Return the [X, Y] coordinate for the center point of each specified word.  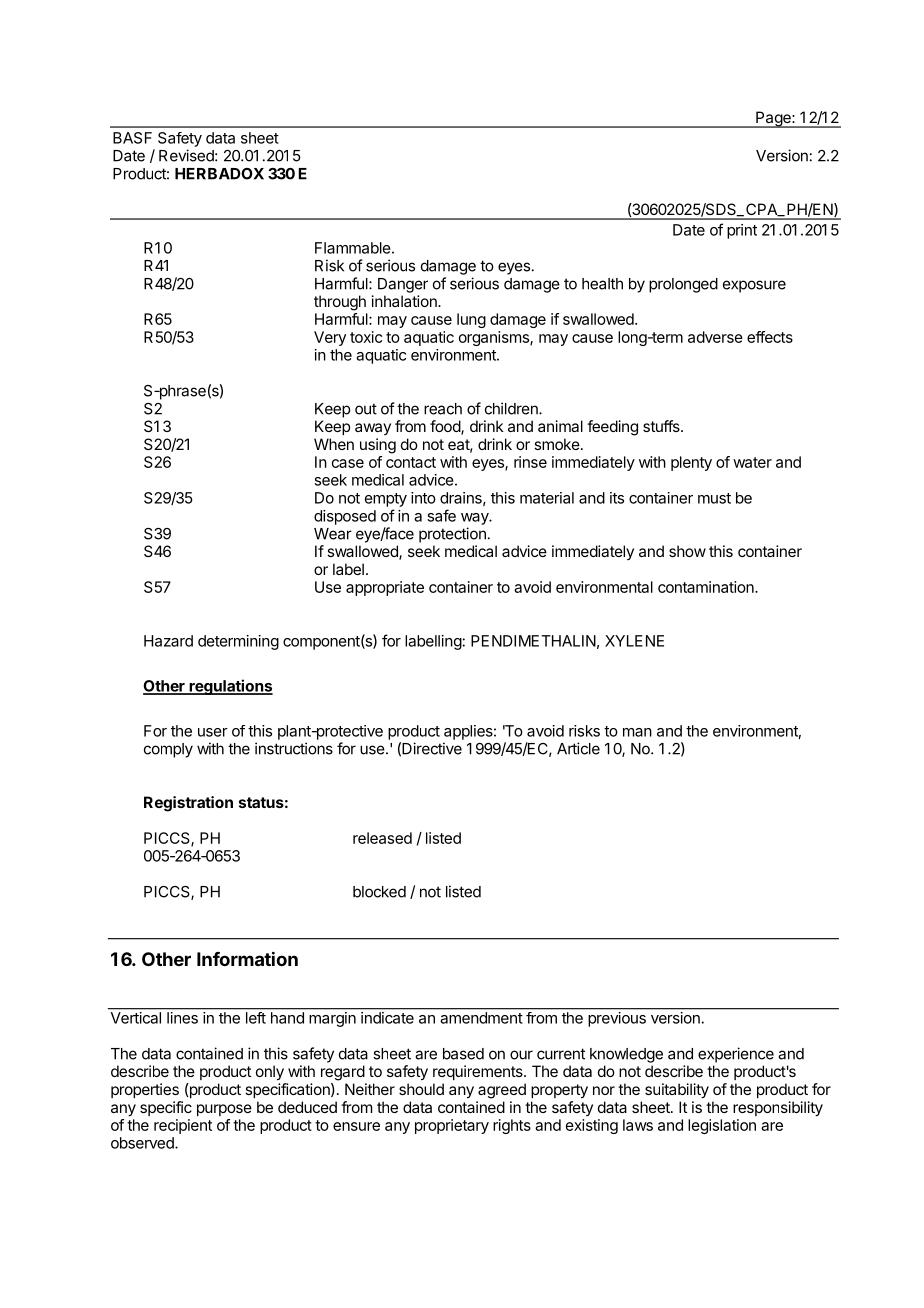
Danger [403, 285]
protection [452, 535]
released [382, 838]
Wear [333, 534]
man [637, 732]
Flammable [353, 248]
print [742, 231]
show [687, 551]
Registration [188, 804]
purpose [224, 1110]
